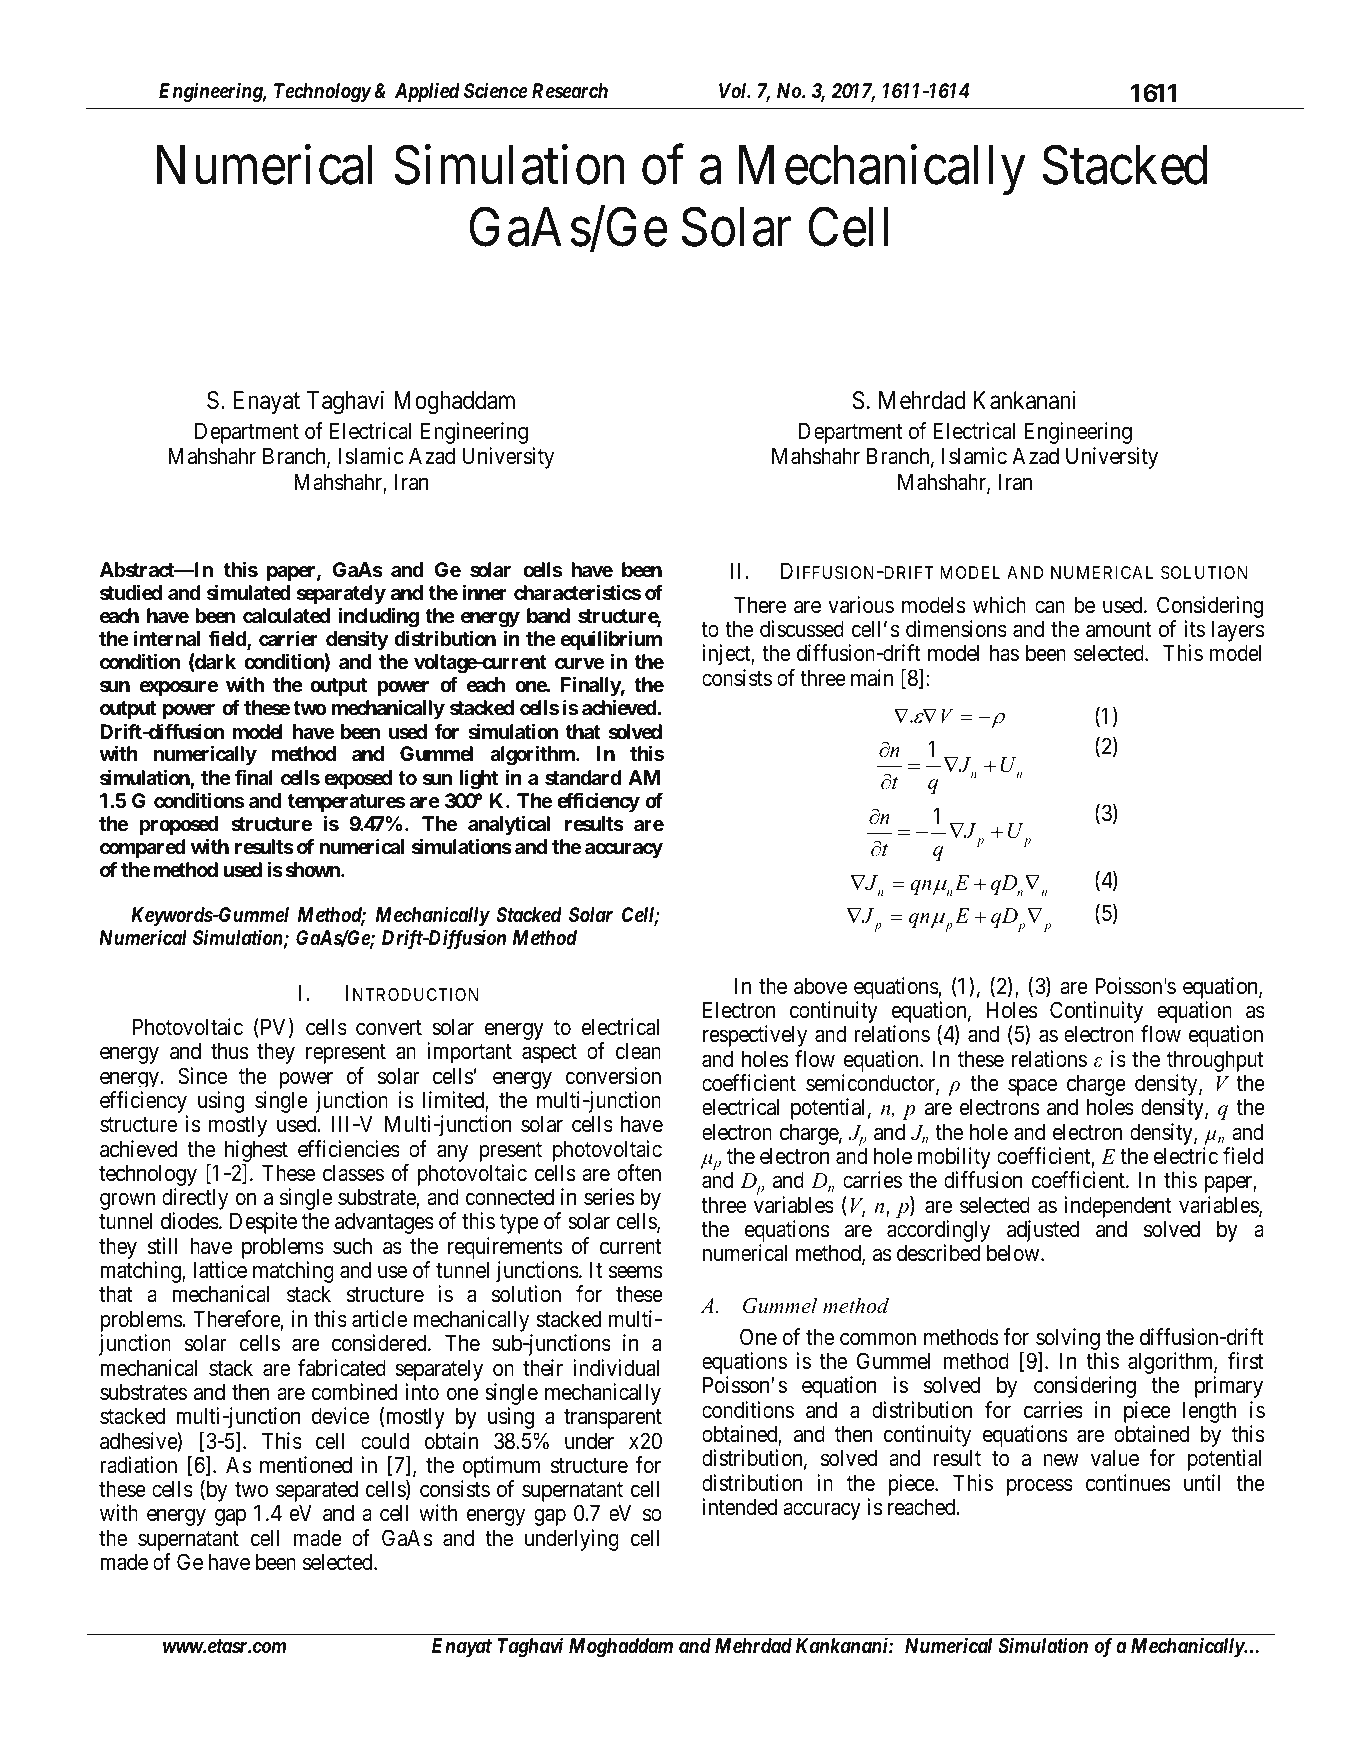 Image resolution: width=1363 pixels, height=1764 pixels. I want to click on standard, so click(583, 777).
